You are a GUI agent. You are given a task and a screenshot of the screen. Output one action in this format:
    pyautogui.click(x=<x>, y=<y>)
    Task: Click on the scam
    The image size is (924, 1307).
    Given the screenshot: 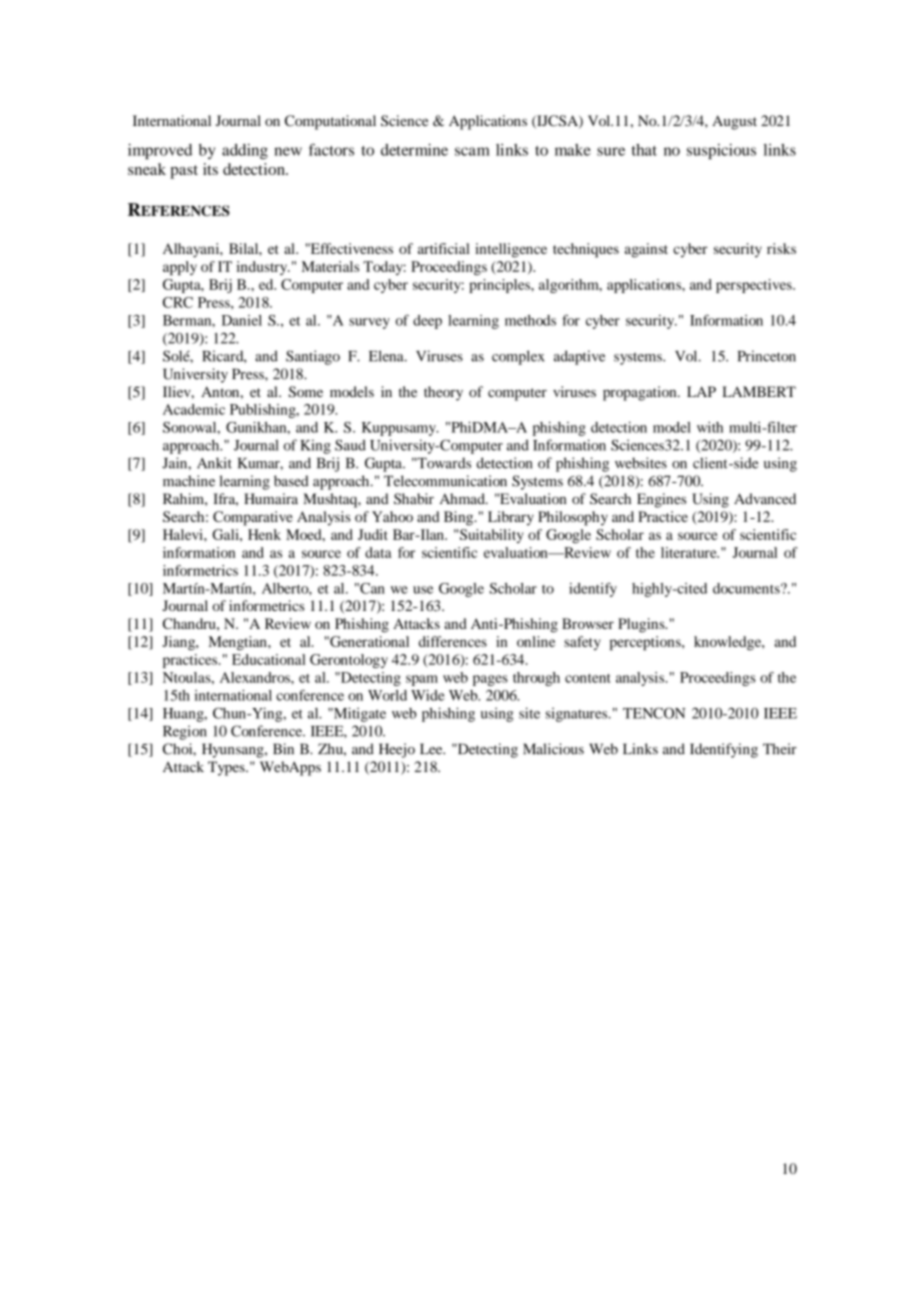 What is the action you would take?
    pyautogui.click(x=472, y=151)
